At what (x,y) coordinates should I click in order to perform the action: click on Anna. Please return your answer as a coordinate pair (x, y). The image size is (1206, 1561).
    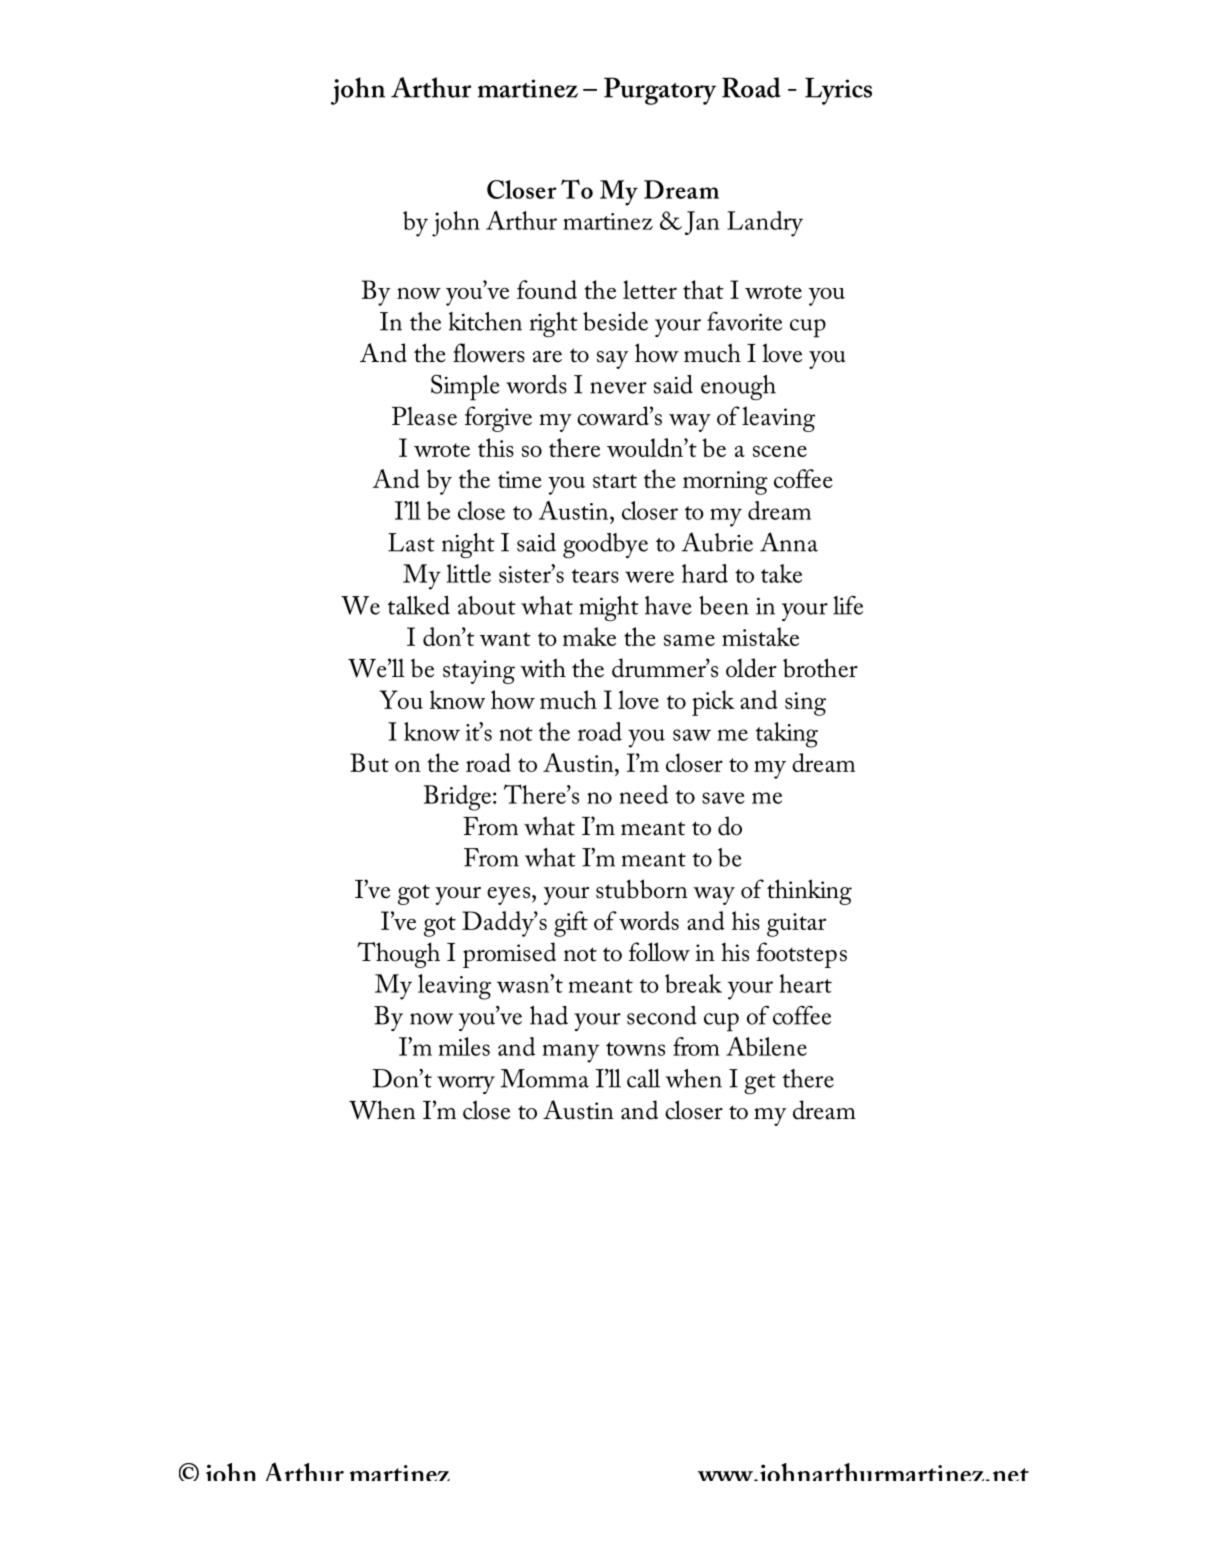
    Looking at the image, I should click on (789, 542).
